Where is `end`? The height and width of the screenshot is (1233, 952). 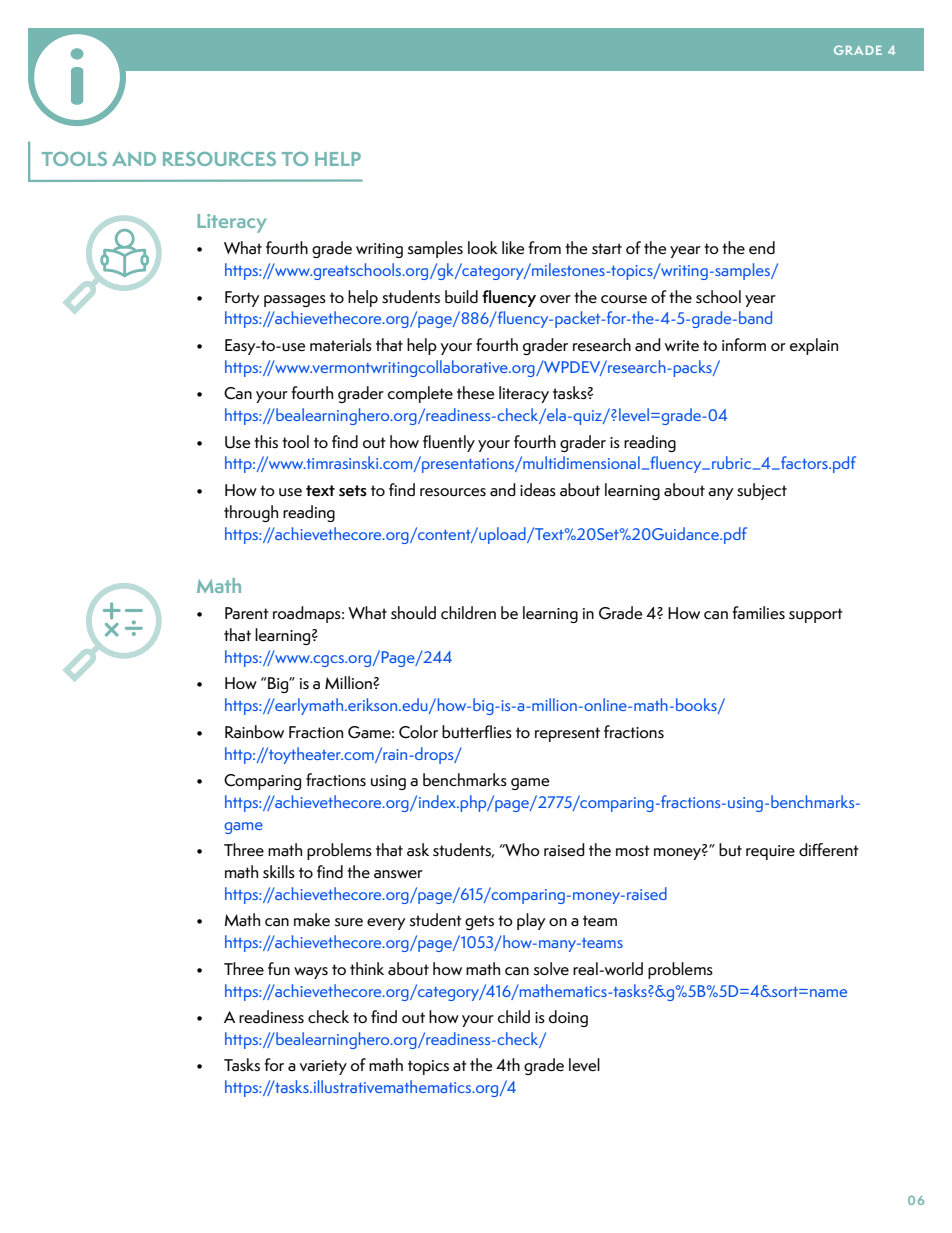
end is located at coordinates (762, 248).
